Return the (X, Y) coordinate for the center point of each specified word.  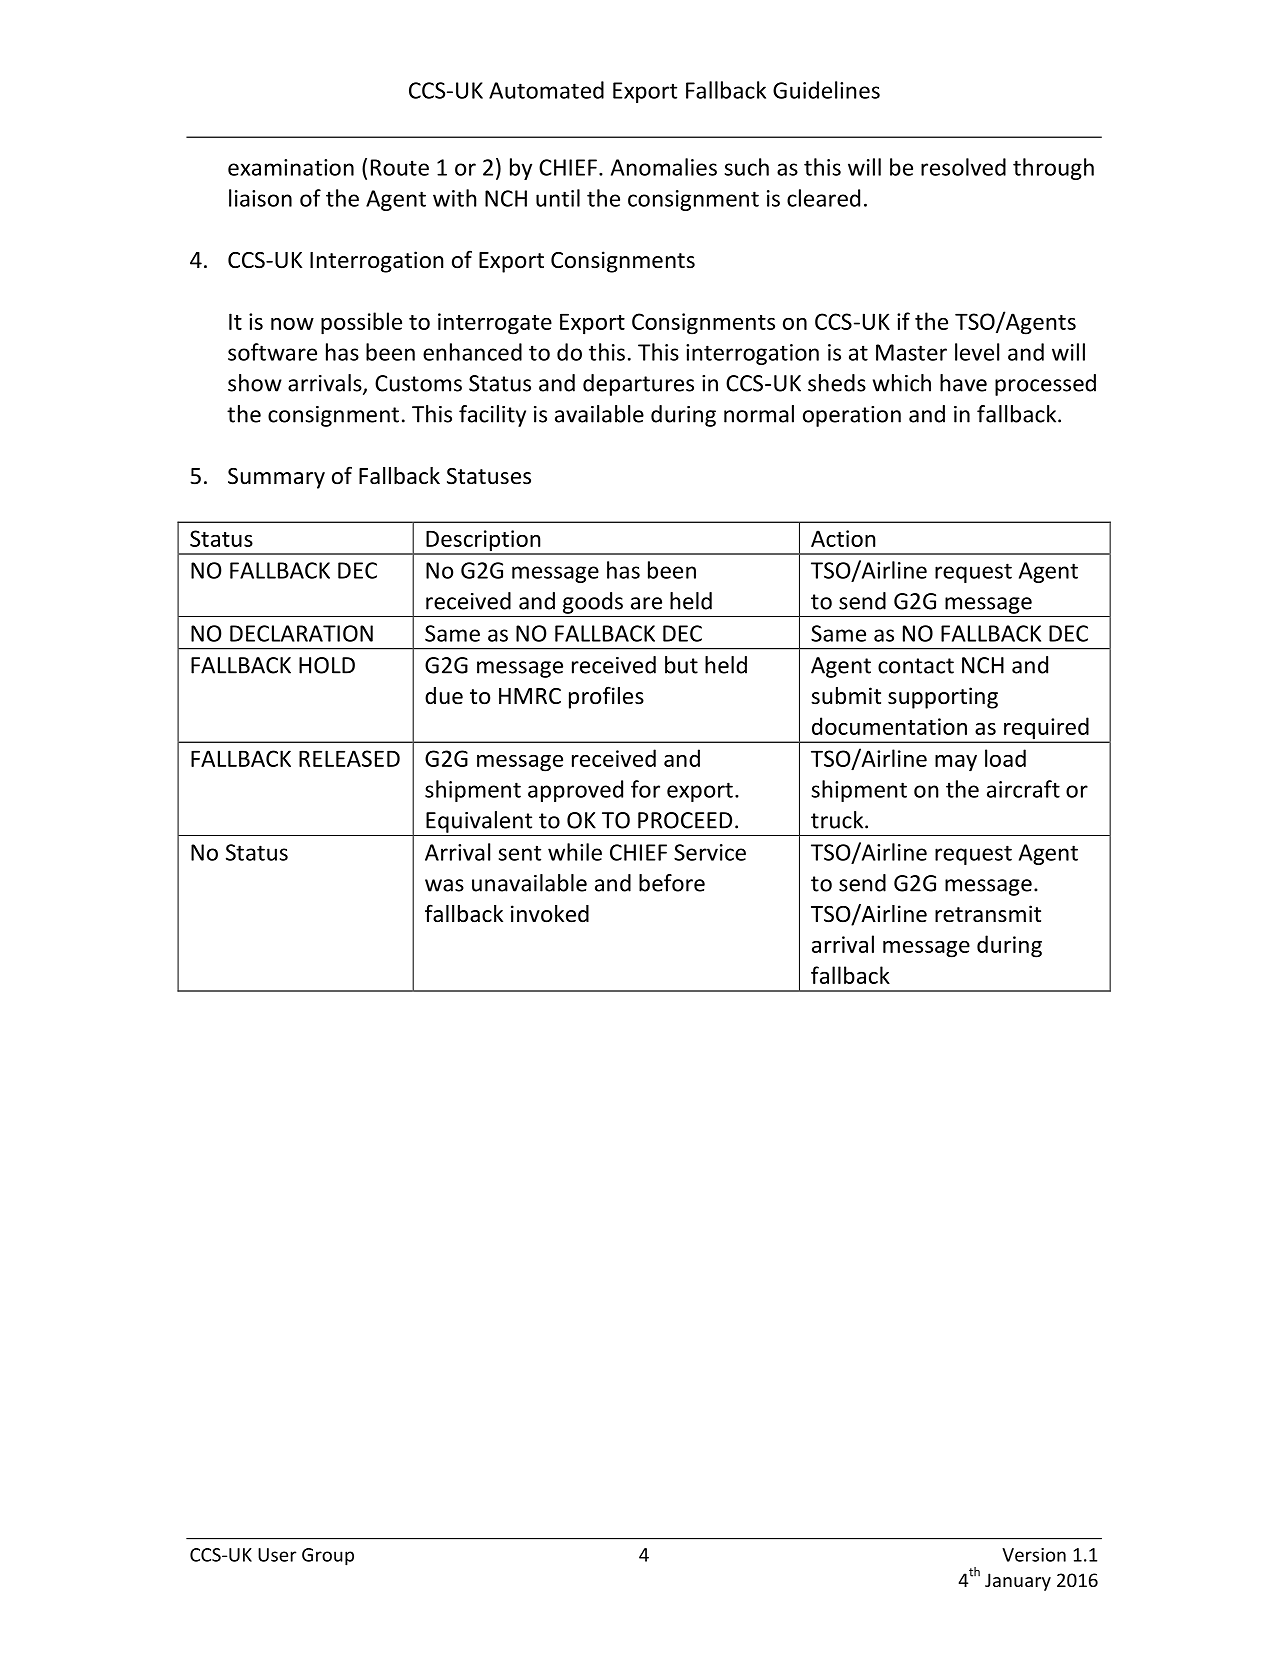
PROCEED (685, 820)
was (444, 885)
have (963, 383)
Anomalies (664, 167)
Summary (276, 478)
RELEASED (349, 758)
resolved (963, 167)
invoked (550, 914)
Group (328, 1557)
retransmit (988, 914)
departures (638, 385)
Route (400, 167)
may (956, 763)
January (1018, 1582)
